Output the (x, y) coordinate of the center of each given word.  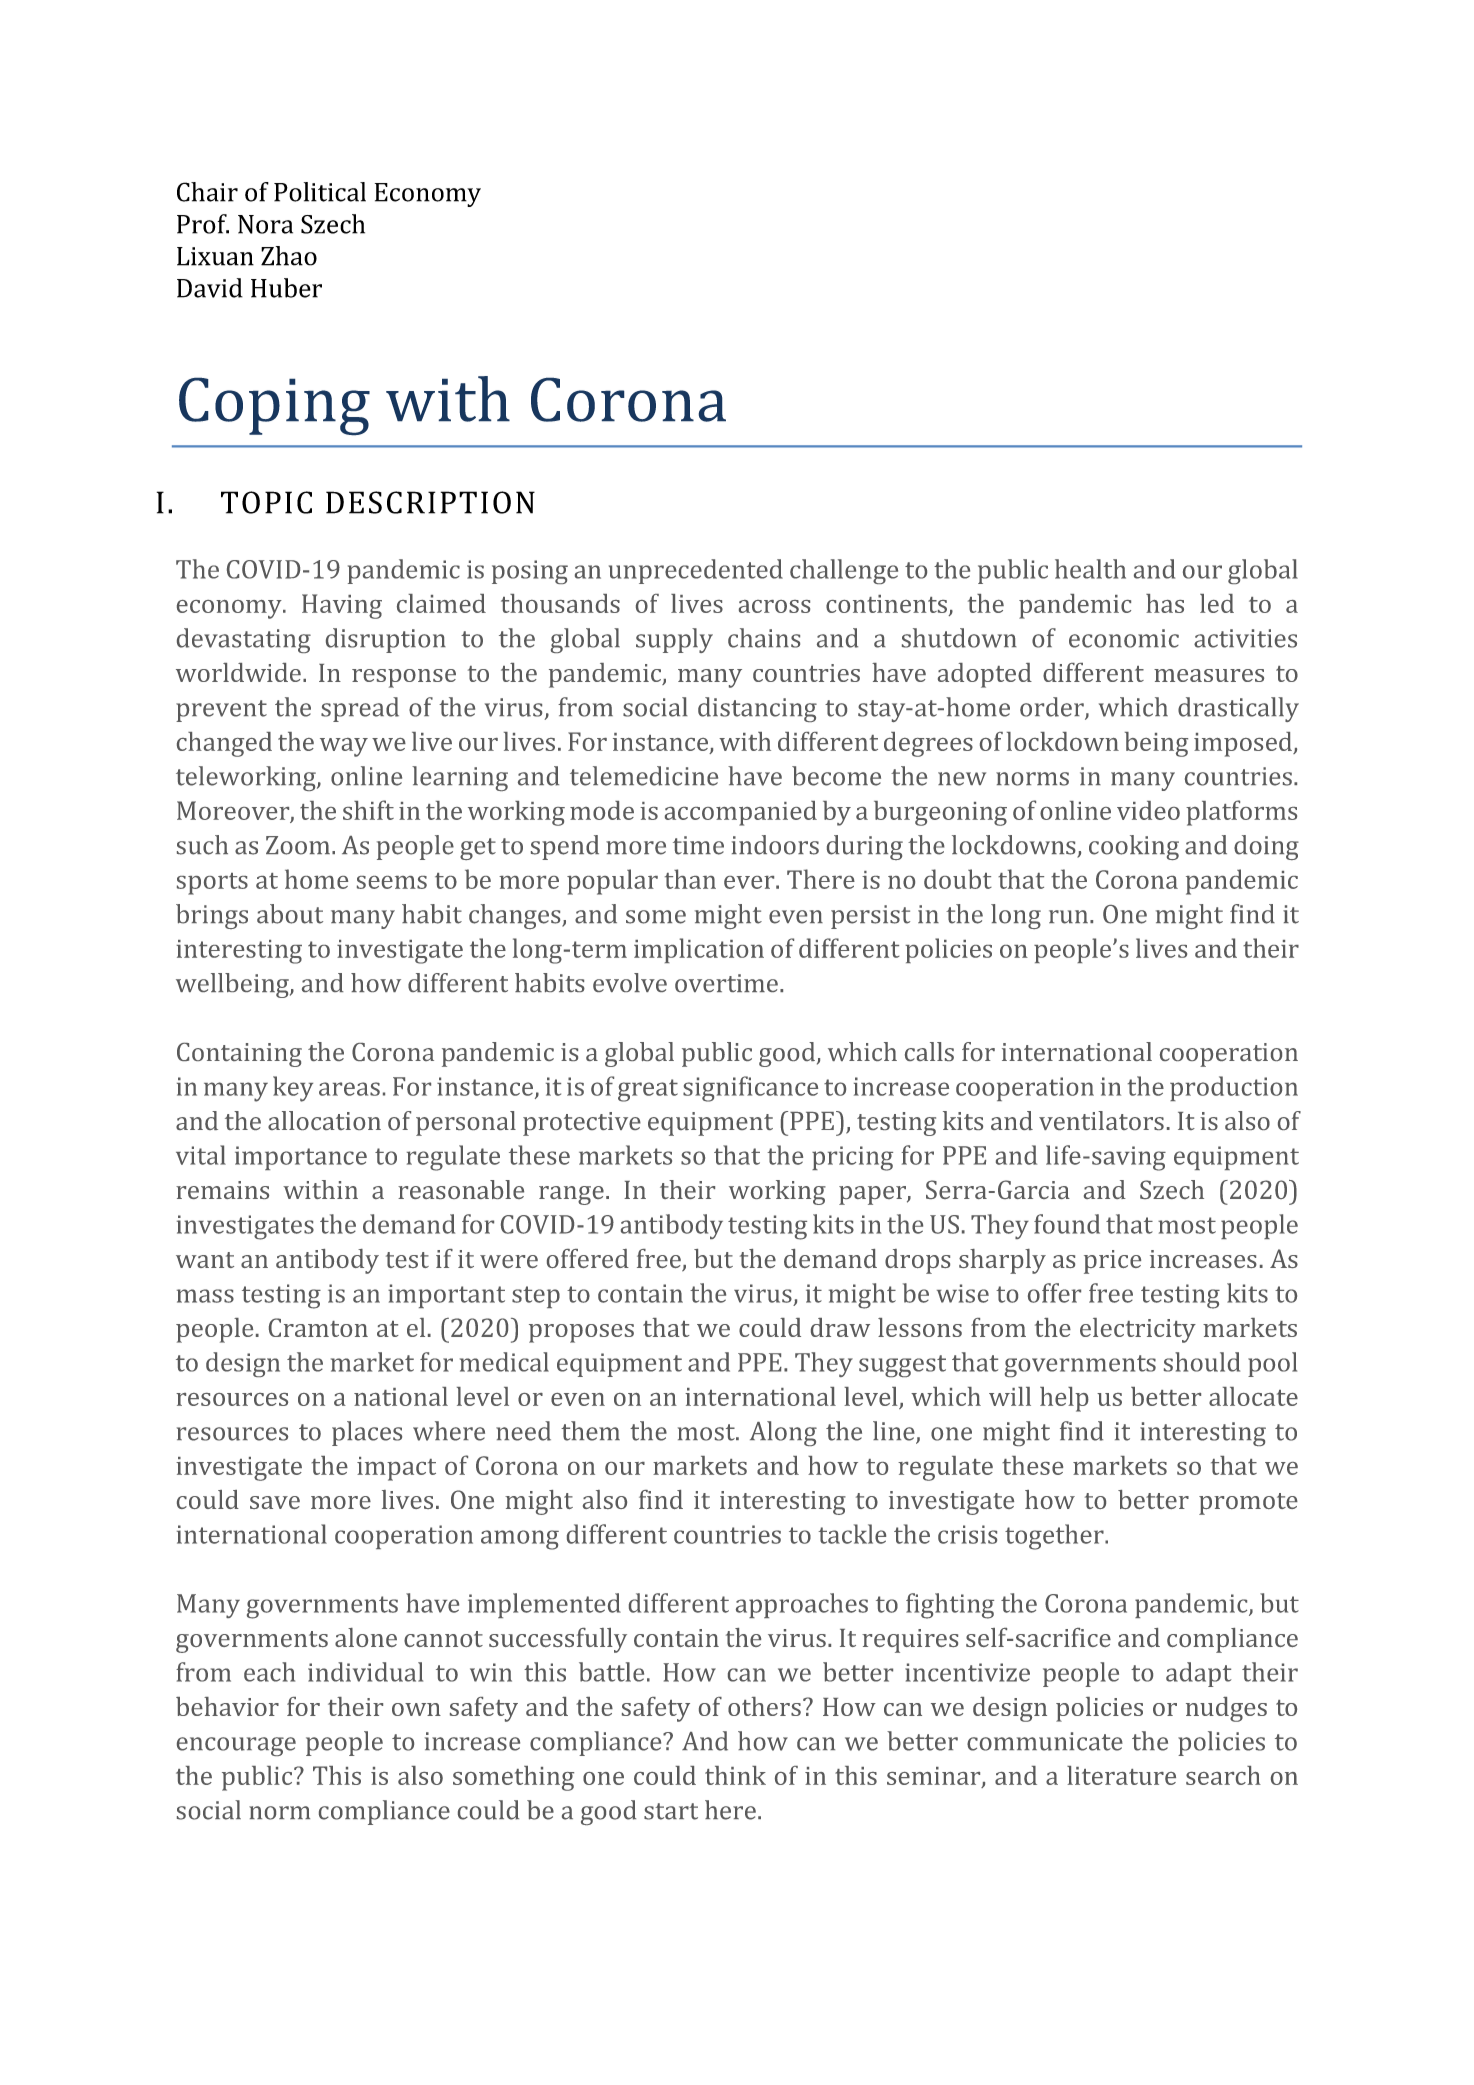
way (344, 747)
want (205, 1260)
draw (840, 1327)
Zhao (289, 256)
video (1148, 810)
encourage (236, 1746)
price (1112, 1262)
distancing (757, 709)
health (1090, 569)
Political (320, 192)
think (735, 1775)
